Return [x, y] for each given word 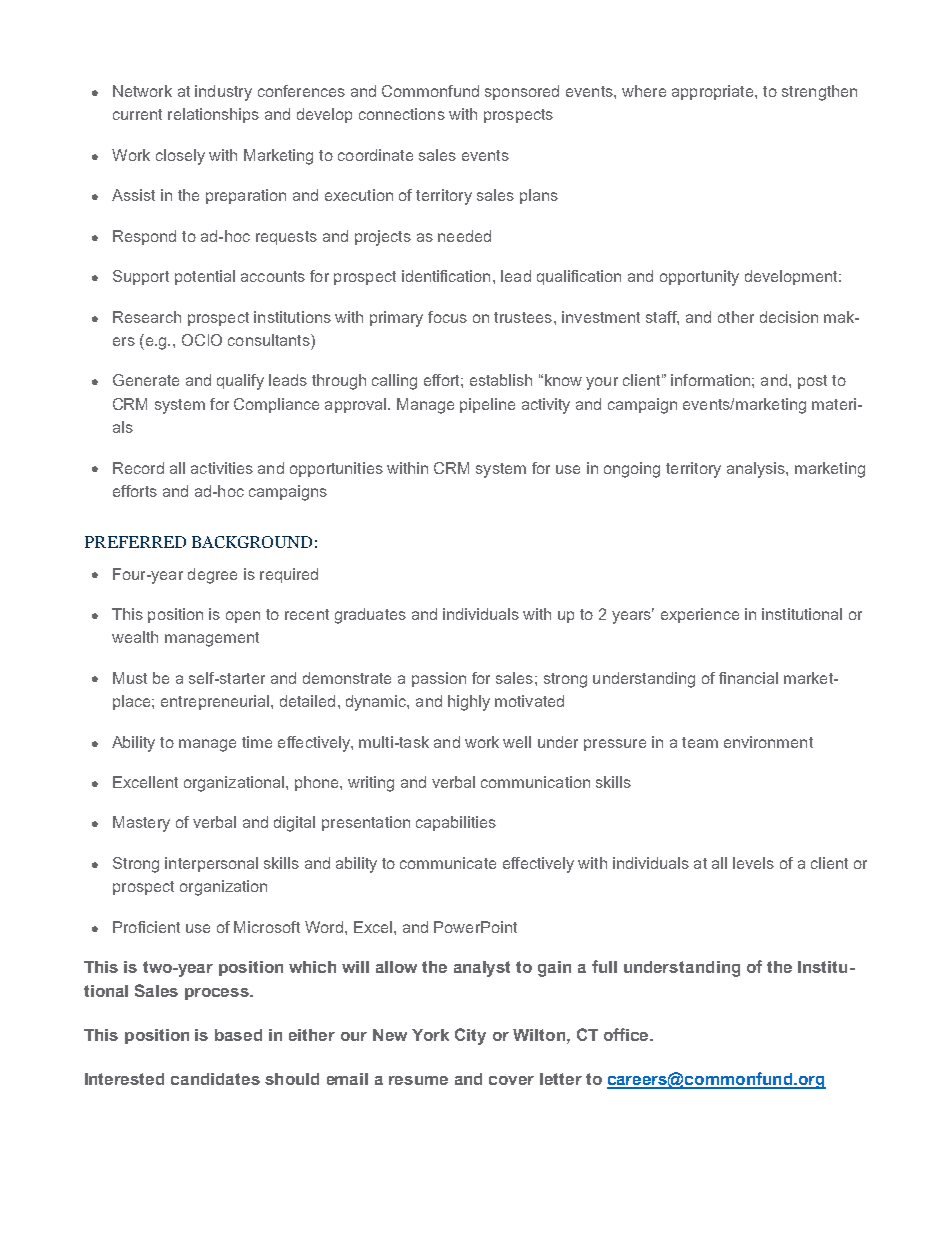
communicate [448, 863]
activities [222, 468]
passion [439, 679]
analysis [757, 470]
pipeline [487, 405]
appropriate [714, 92]
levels [753, 863]
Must [130, 678]
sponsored [522, 92]
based [238, 1035]
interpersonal [211, 864]
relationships [213, 115]
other [736, 317]
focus [447, 317]
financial [748, 678]
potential [205, 277]
